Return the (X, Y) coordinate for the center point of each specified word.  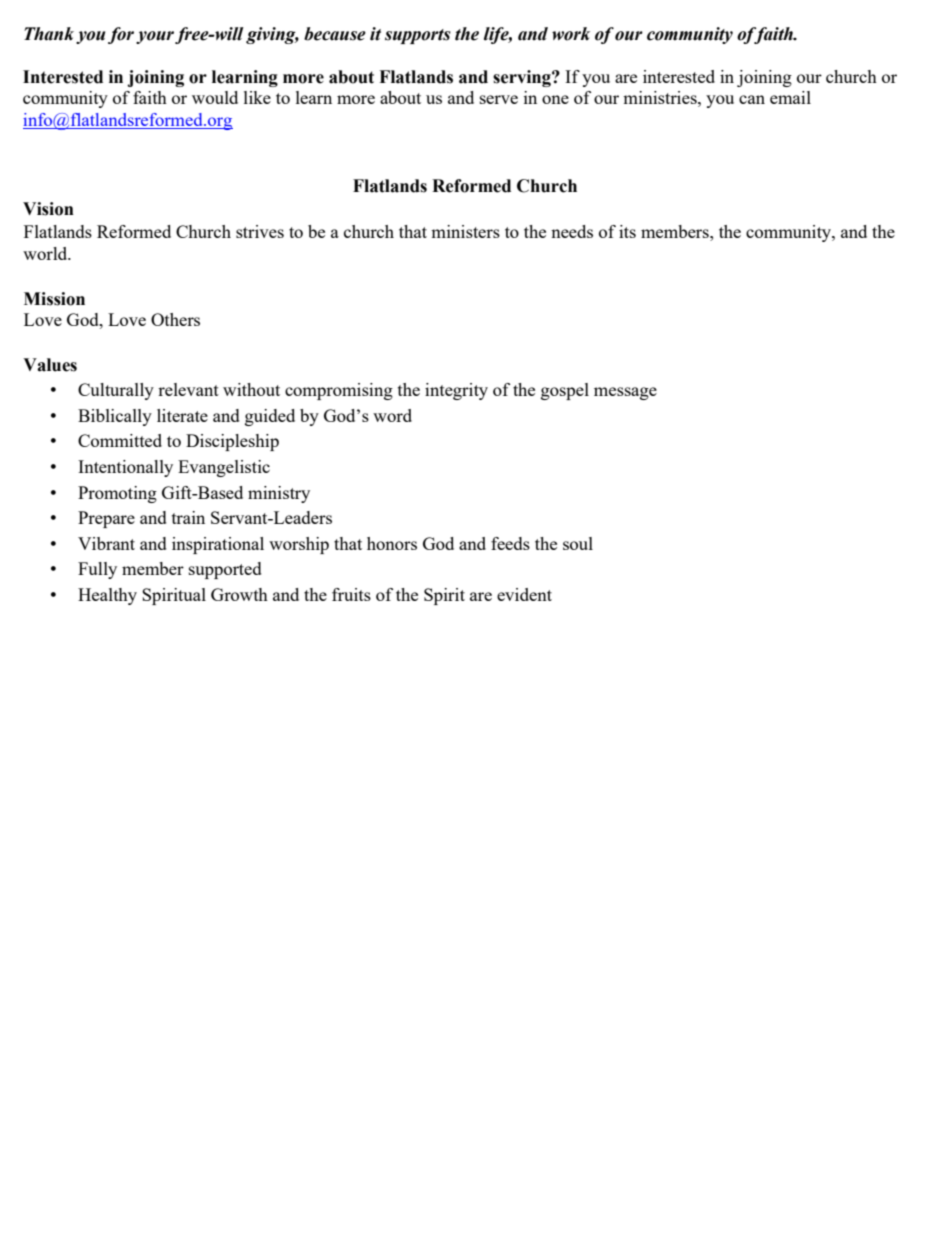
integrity (456, 391)
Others (175, 319)
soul (578, 543)
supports (418, 36)
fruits (351, 594)
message (625, 393)
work (571, 34)
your (155, 37)
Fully (97, 570)
